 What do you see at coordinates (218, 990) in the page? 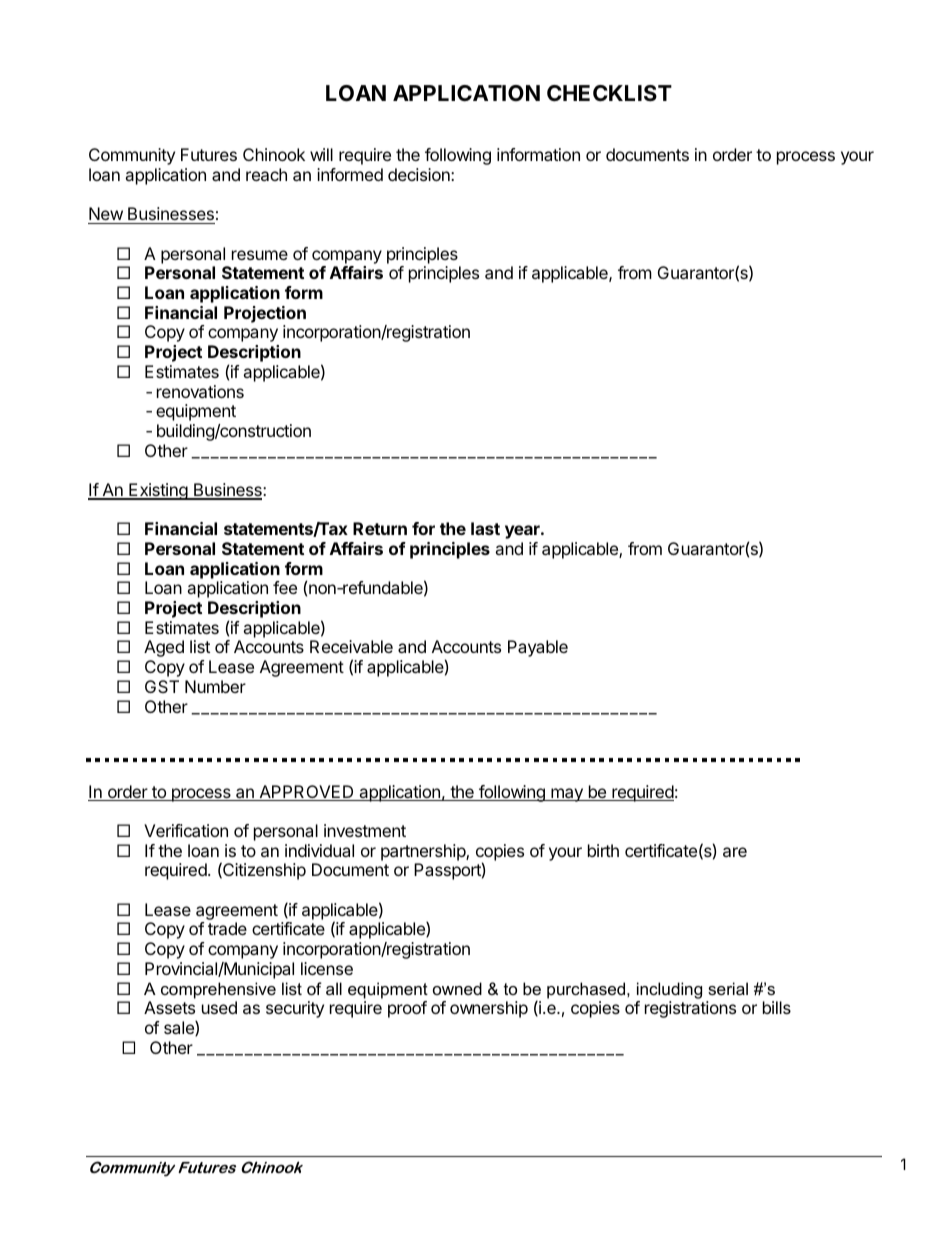
I see `comprehensive` at bounding box center [218, 990].
